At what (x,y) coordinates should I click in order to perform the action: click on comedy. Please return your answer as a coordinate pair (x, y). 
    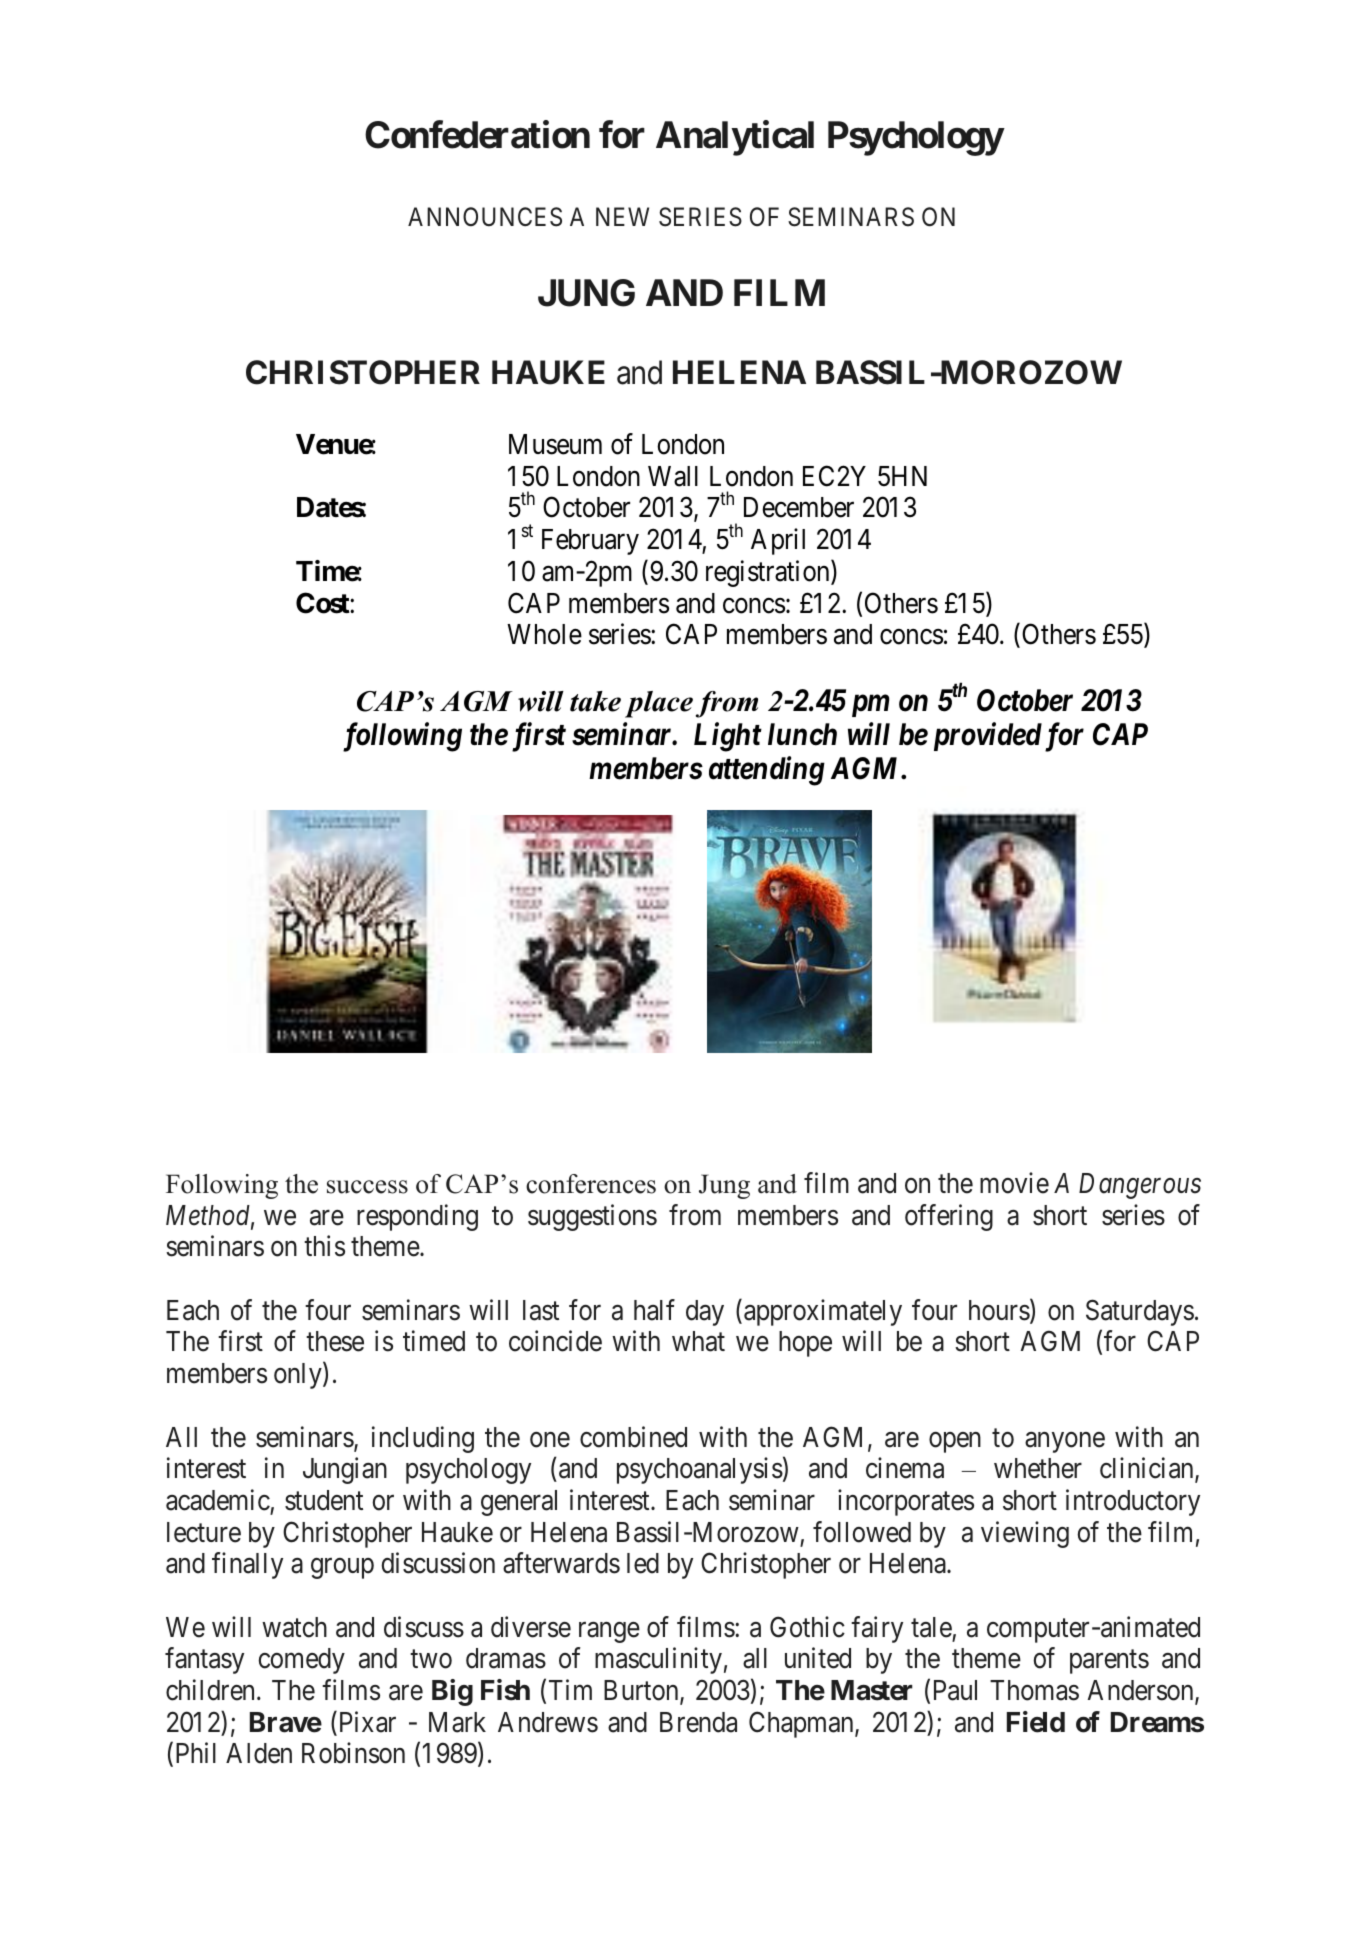
    Looking at the image, I should click on (301, 1661).
